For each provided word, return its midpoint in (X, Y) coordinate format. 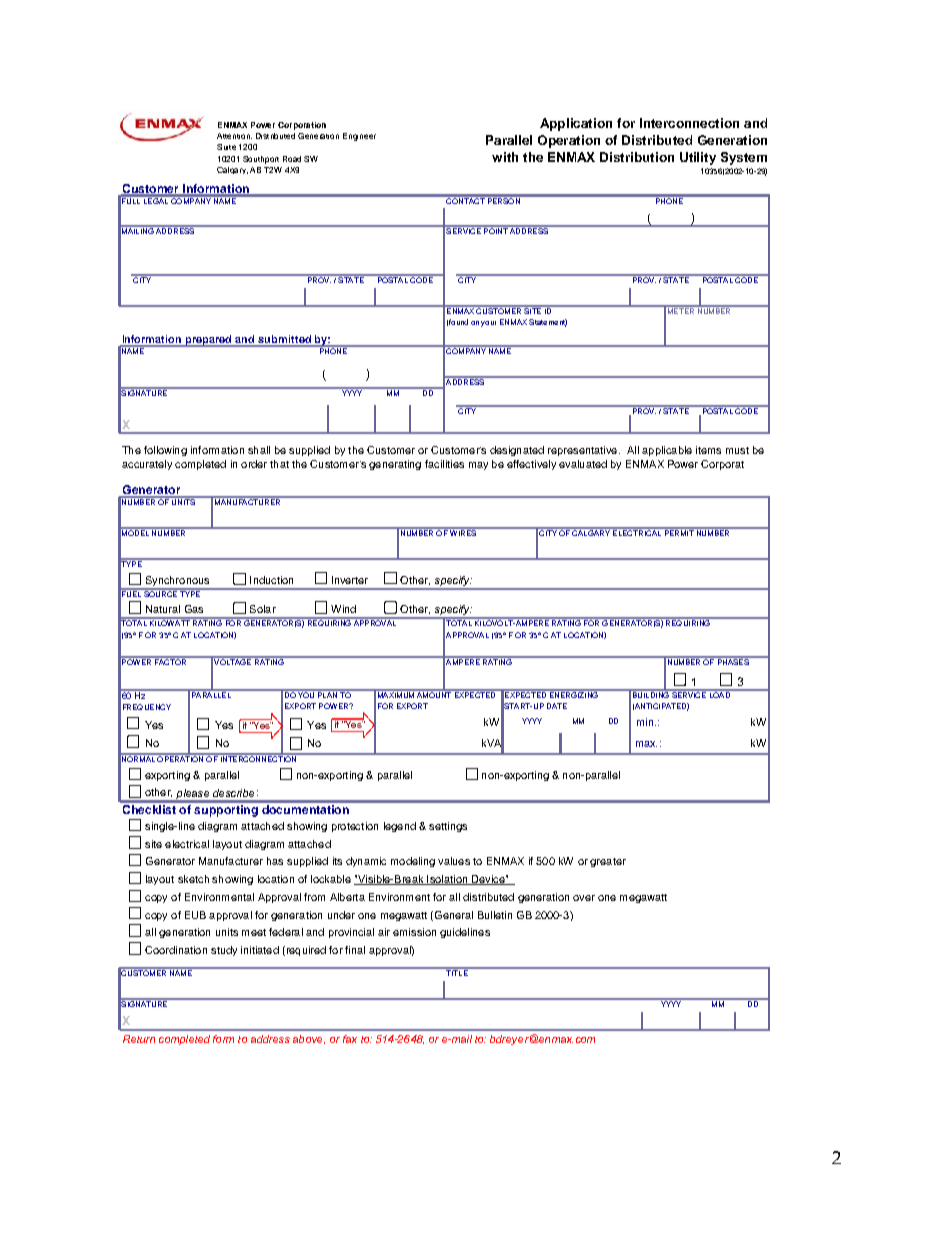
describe (233, 793)
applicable (667, 451)
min (646, 722)
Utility (698, 158)
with (505, 157)
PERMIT (678, 532)
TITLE (457, 972)
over (584, 898)
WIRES (463, 532)
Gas (194, 609)
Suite (226, 147)
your (488, 324)
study (224, 951)
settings (448, 827)
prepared (209, 341)
